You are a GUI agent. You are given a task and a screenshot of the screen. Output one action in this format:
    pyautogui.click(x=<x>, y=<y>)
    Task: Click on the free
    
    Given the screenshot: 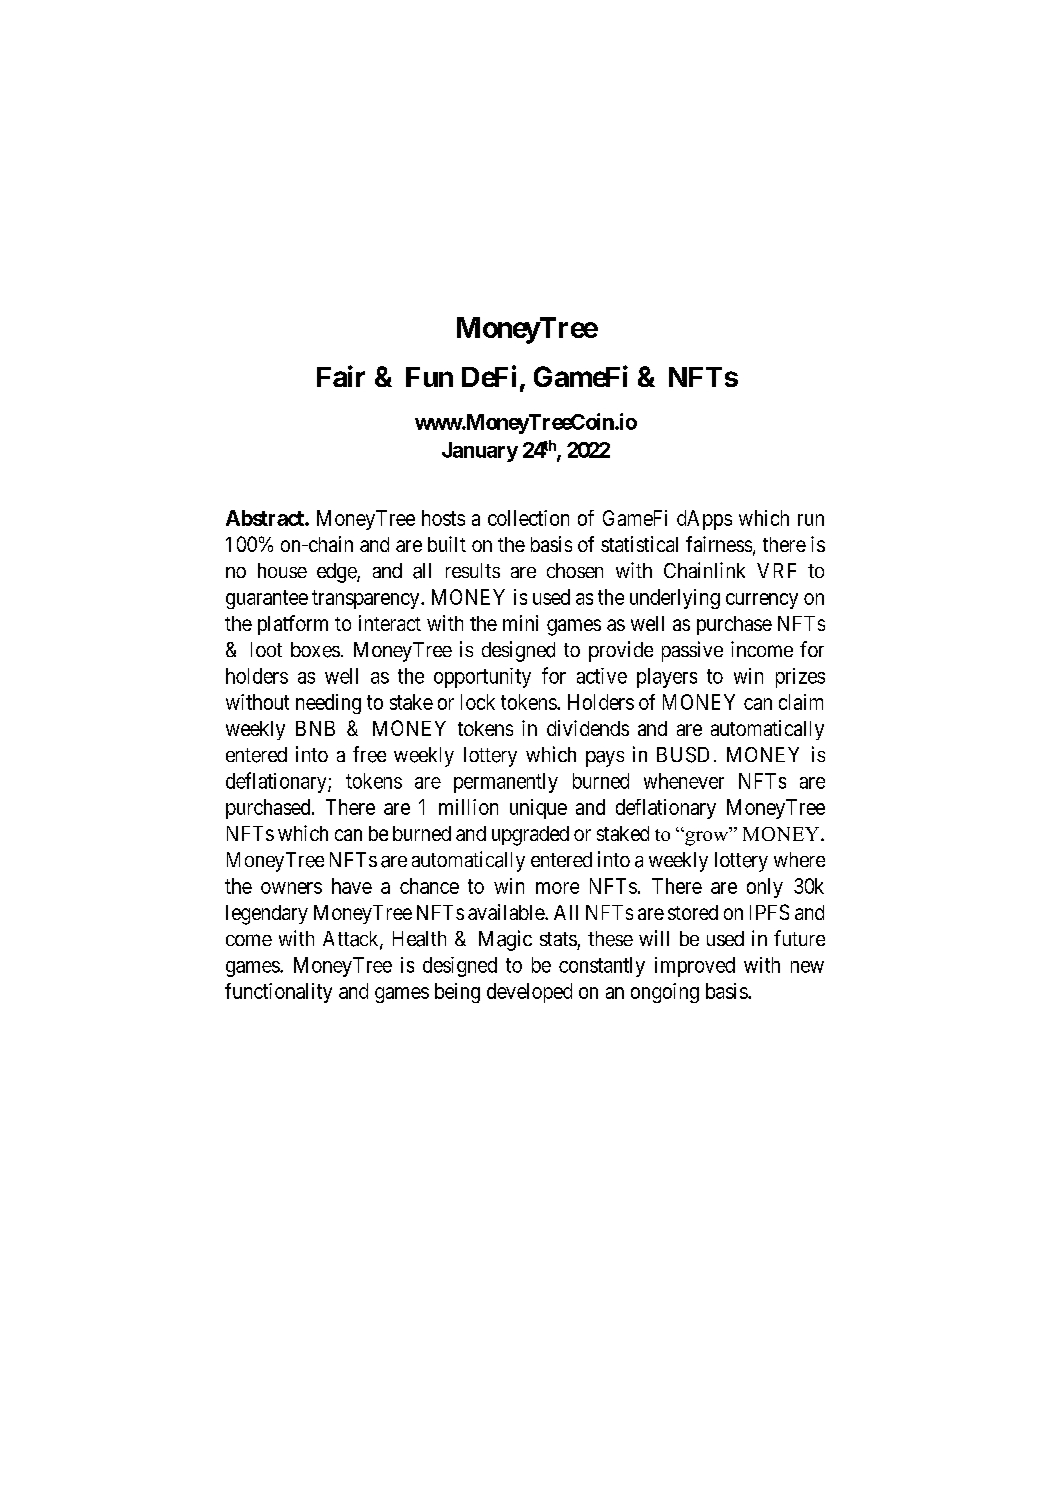 What is the action you would take?
    pyautogui.click(x=369, y=754)
